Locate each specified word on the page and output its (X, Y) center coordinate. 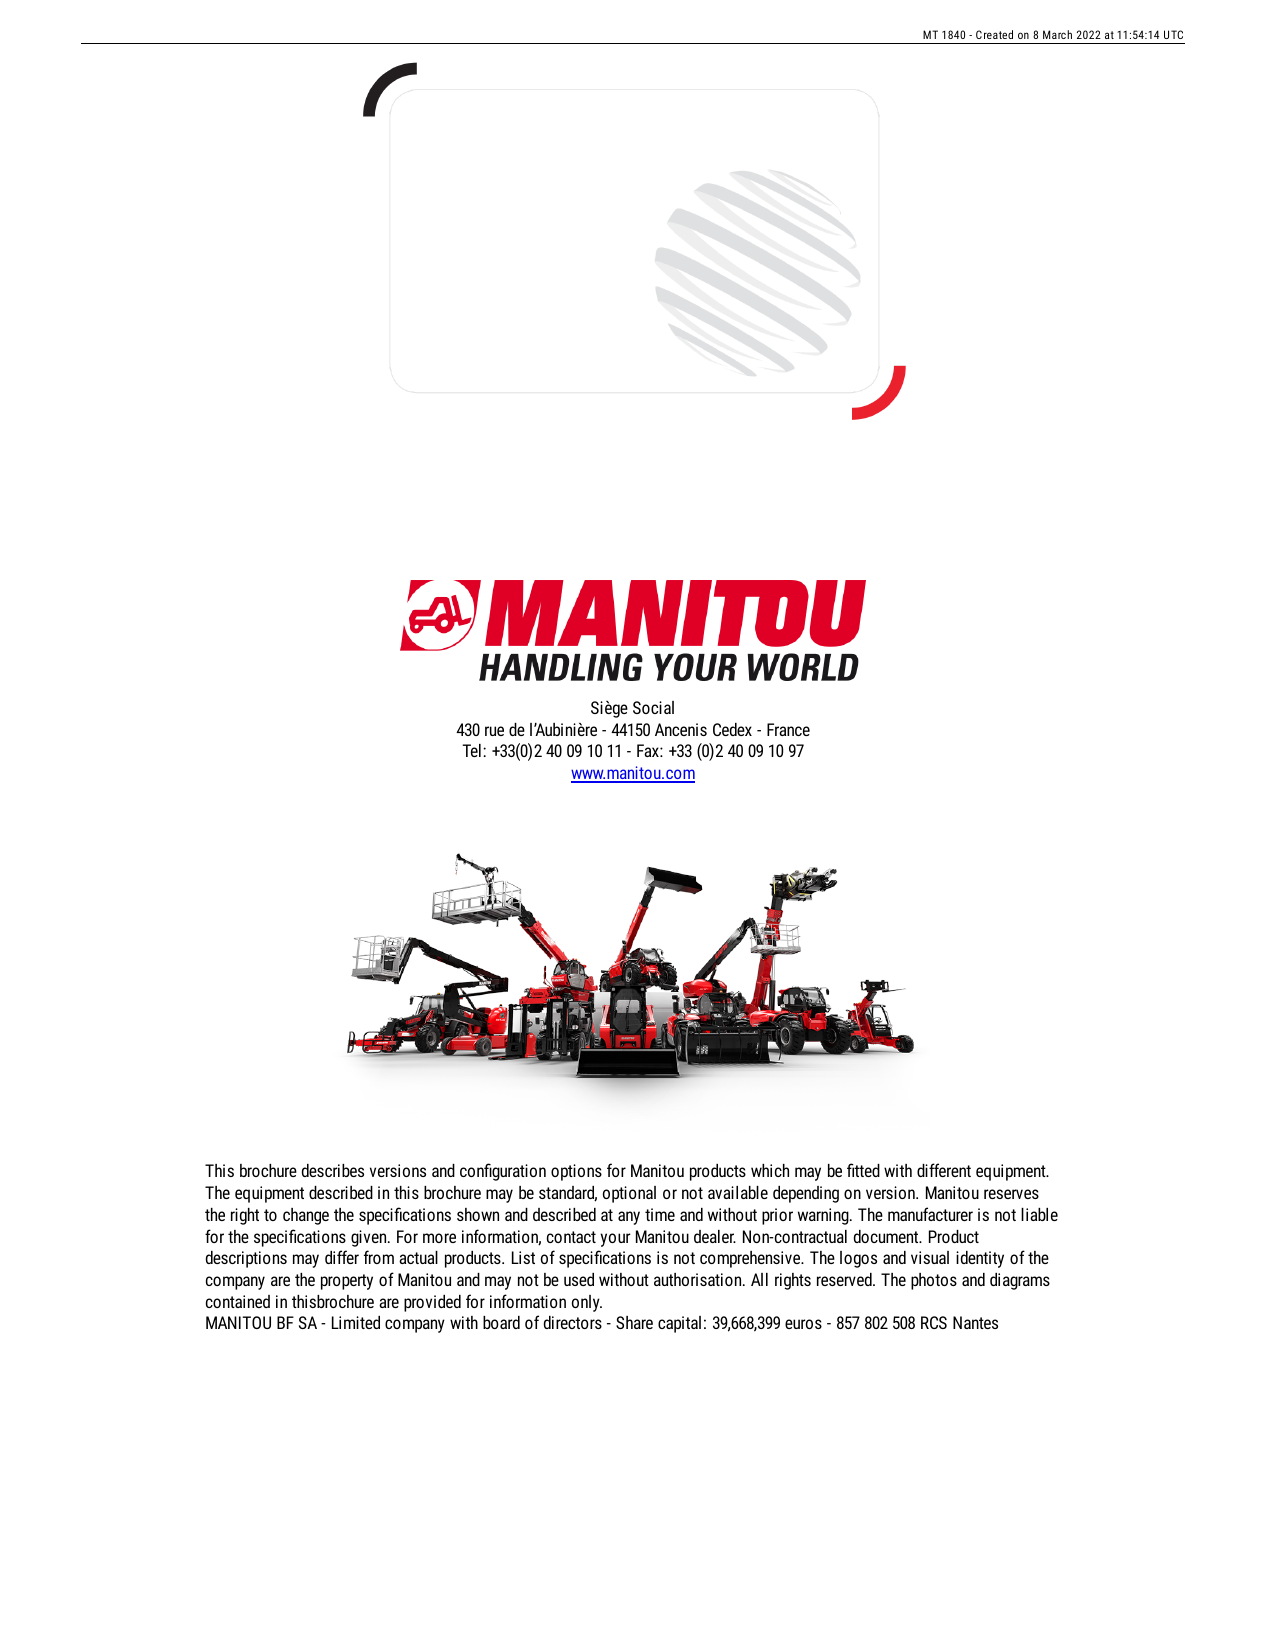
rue (494, 731)
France (788, 729)
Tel (471, 750)
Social (653, 707)
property (347, 1282)
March (1057, 34)
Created (994, 34)
